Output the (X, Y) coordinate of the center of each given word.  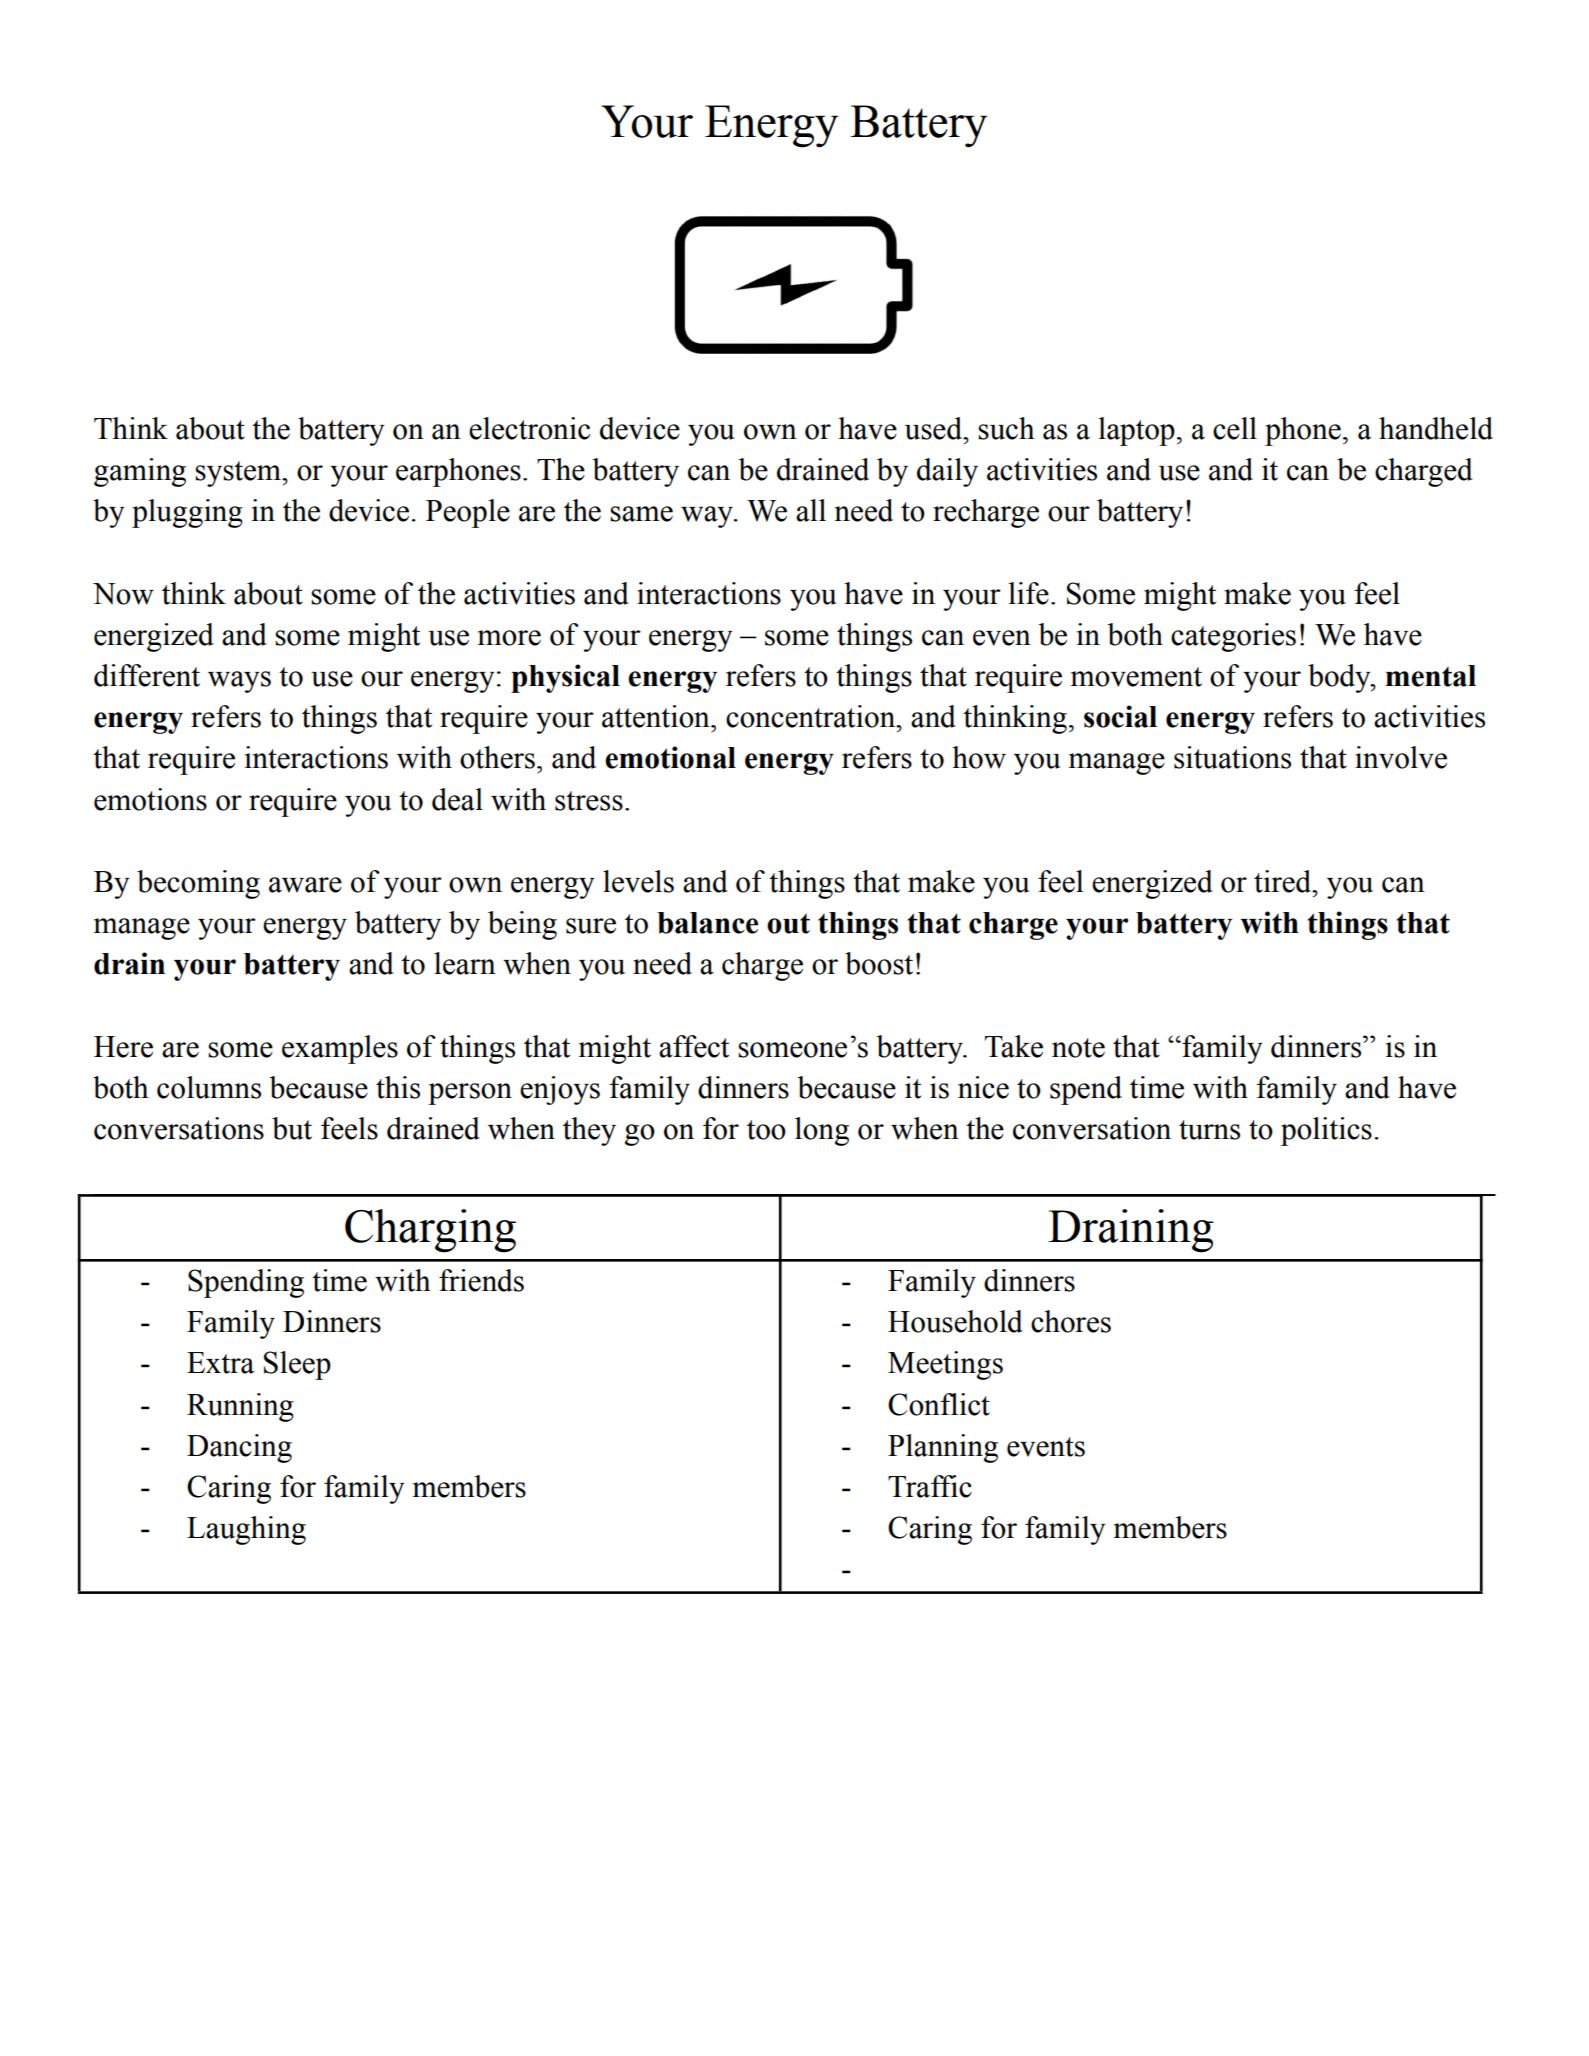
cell (1235, 428)
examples (340, 1049)
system (239, 474)
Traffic (930, 1486)
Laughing (246, 1530)
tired (1284, 881)
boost (879, 963)
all (811, 510)
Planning (943, 1448)
